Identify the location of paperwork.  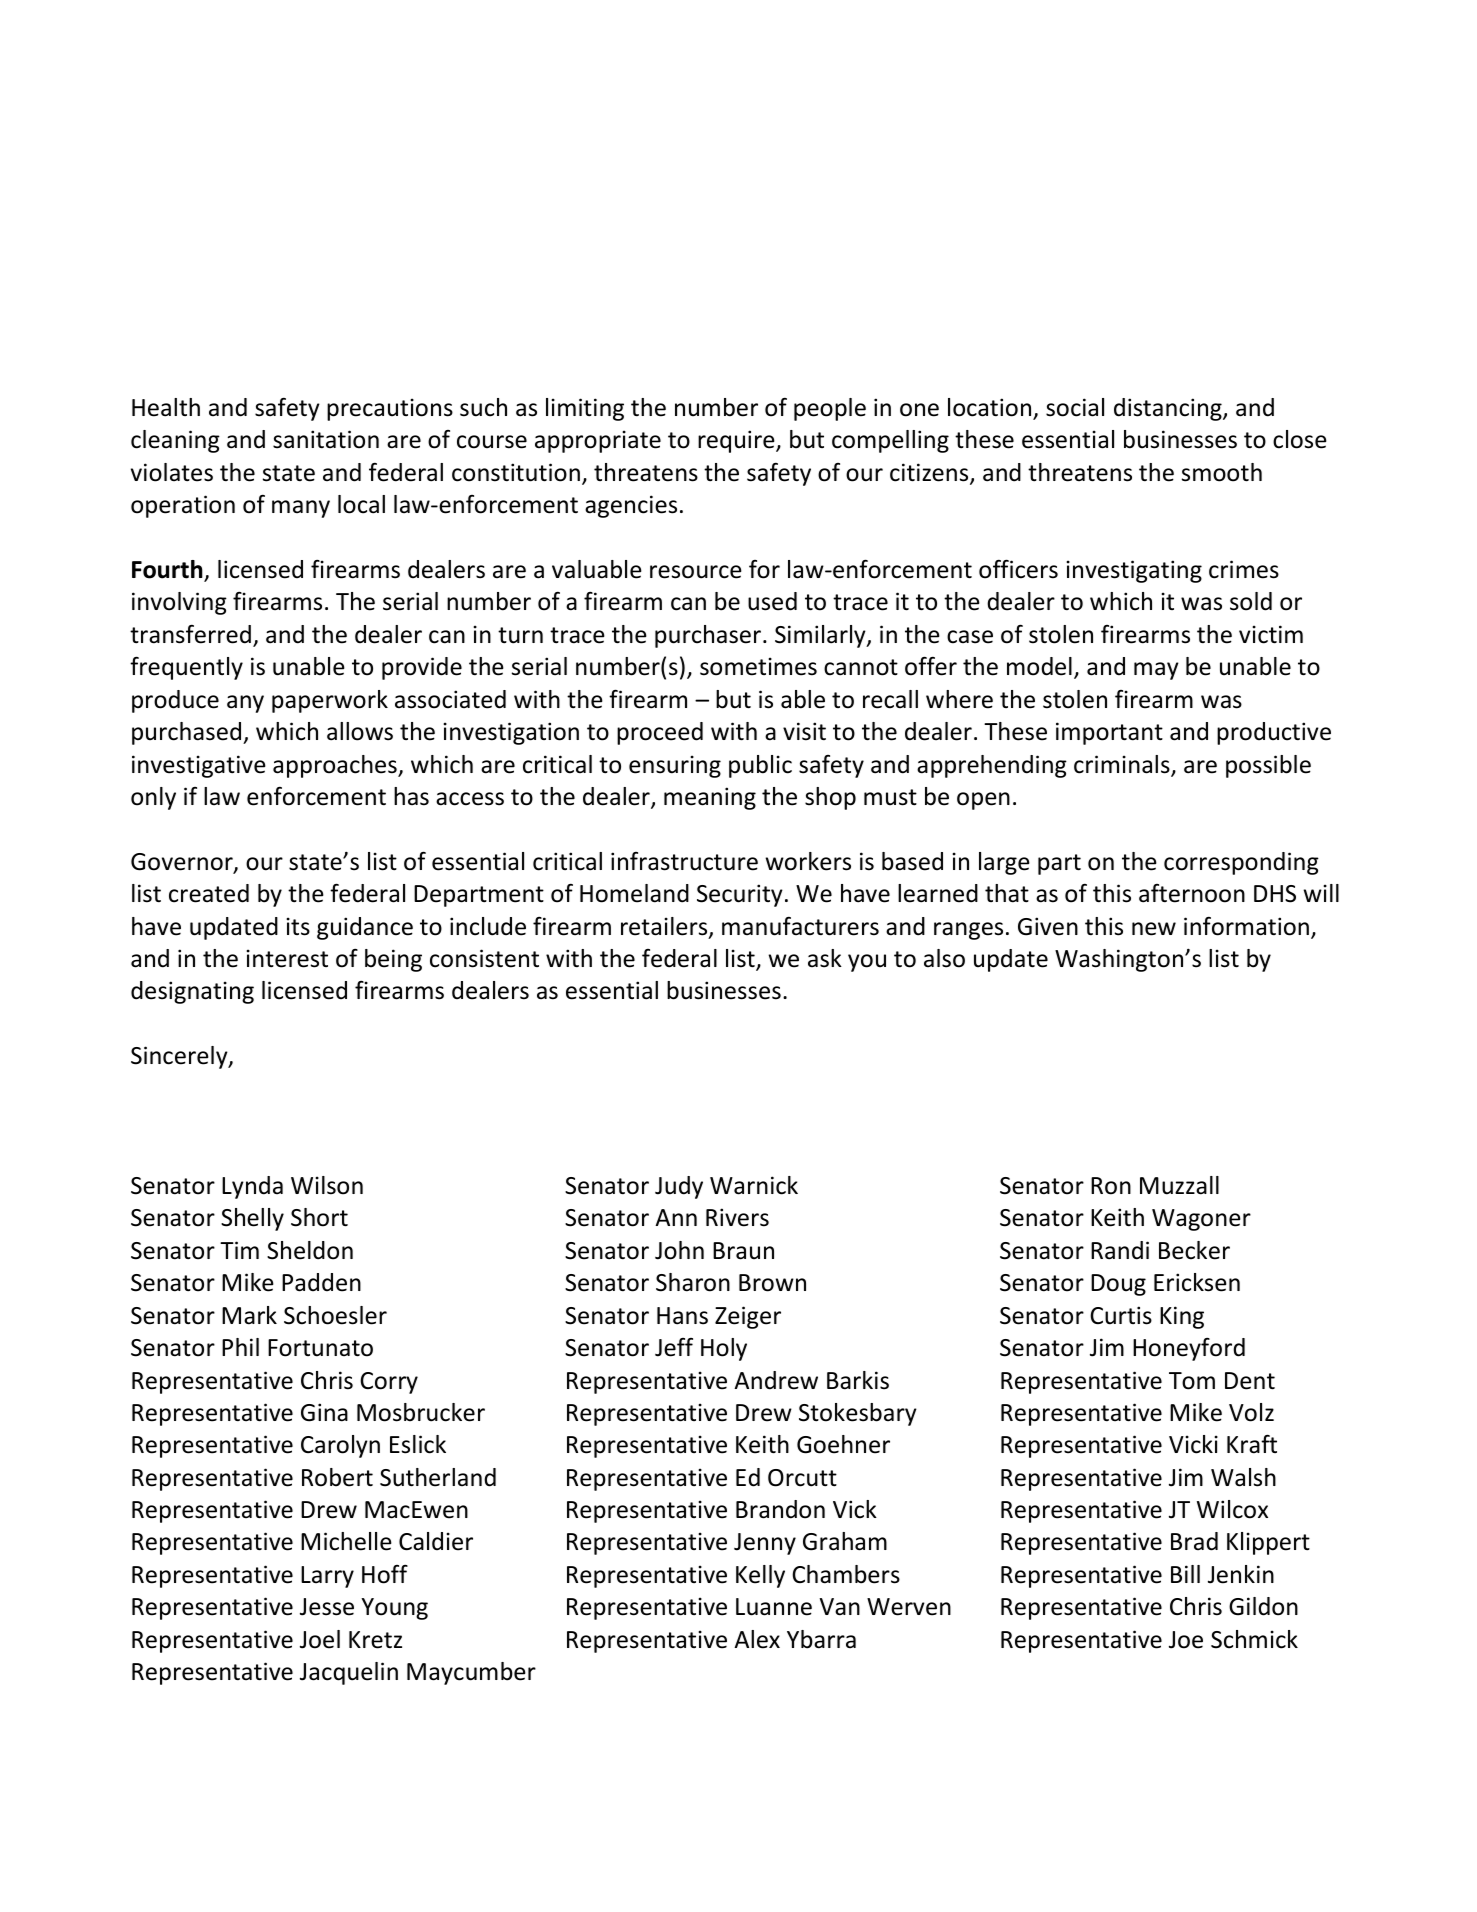
(330, 701).
